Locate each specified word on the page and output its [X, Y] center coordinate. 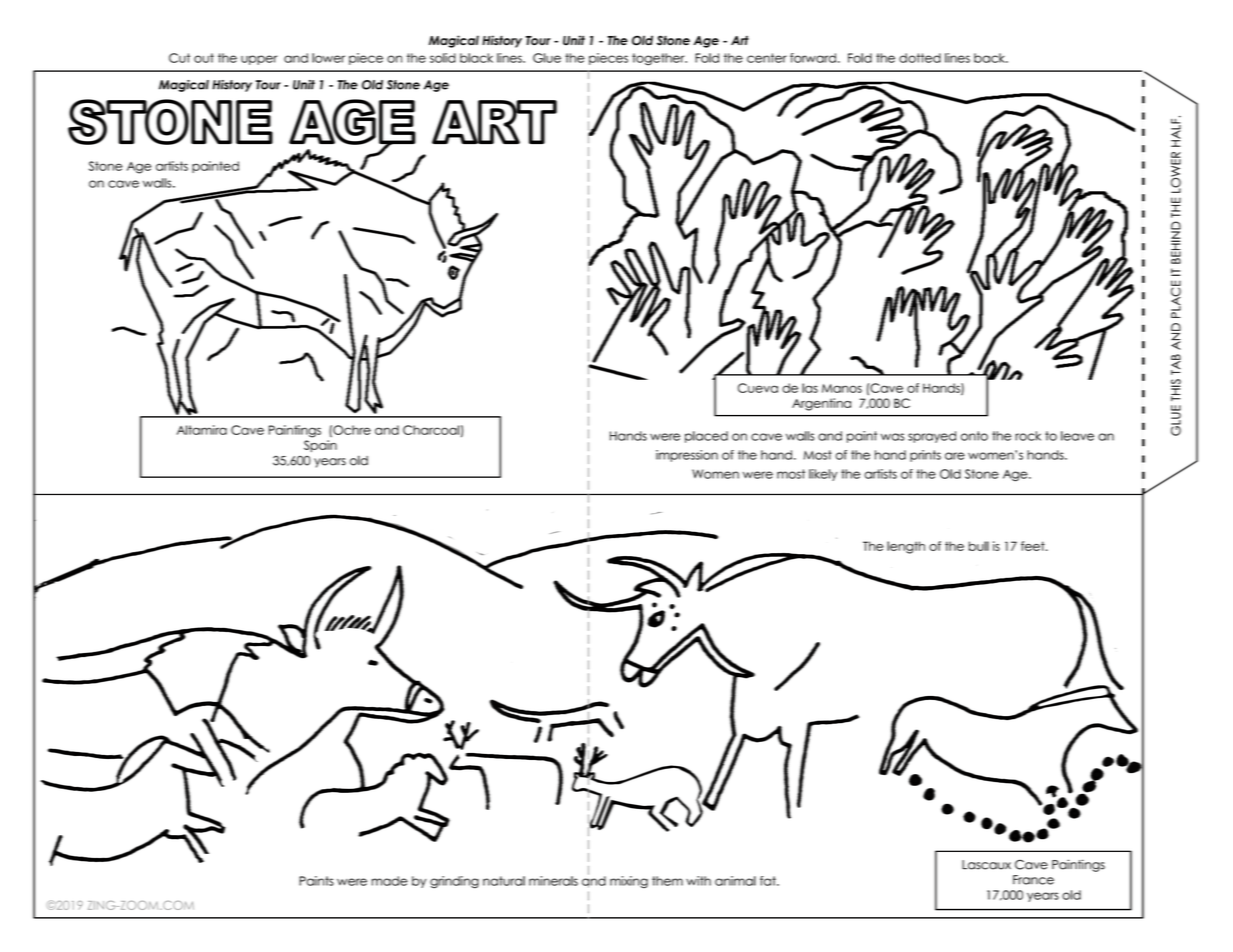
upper [259, 60]
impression [687, 456]
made [390, 881]
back [990, 58]
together [659, 59]
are [955, 456]
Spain [320, 446]
